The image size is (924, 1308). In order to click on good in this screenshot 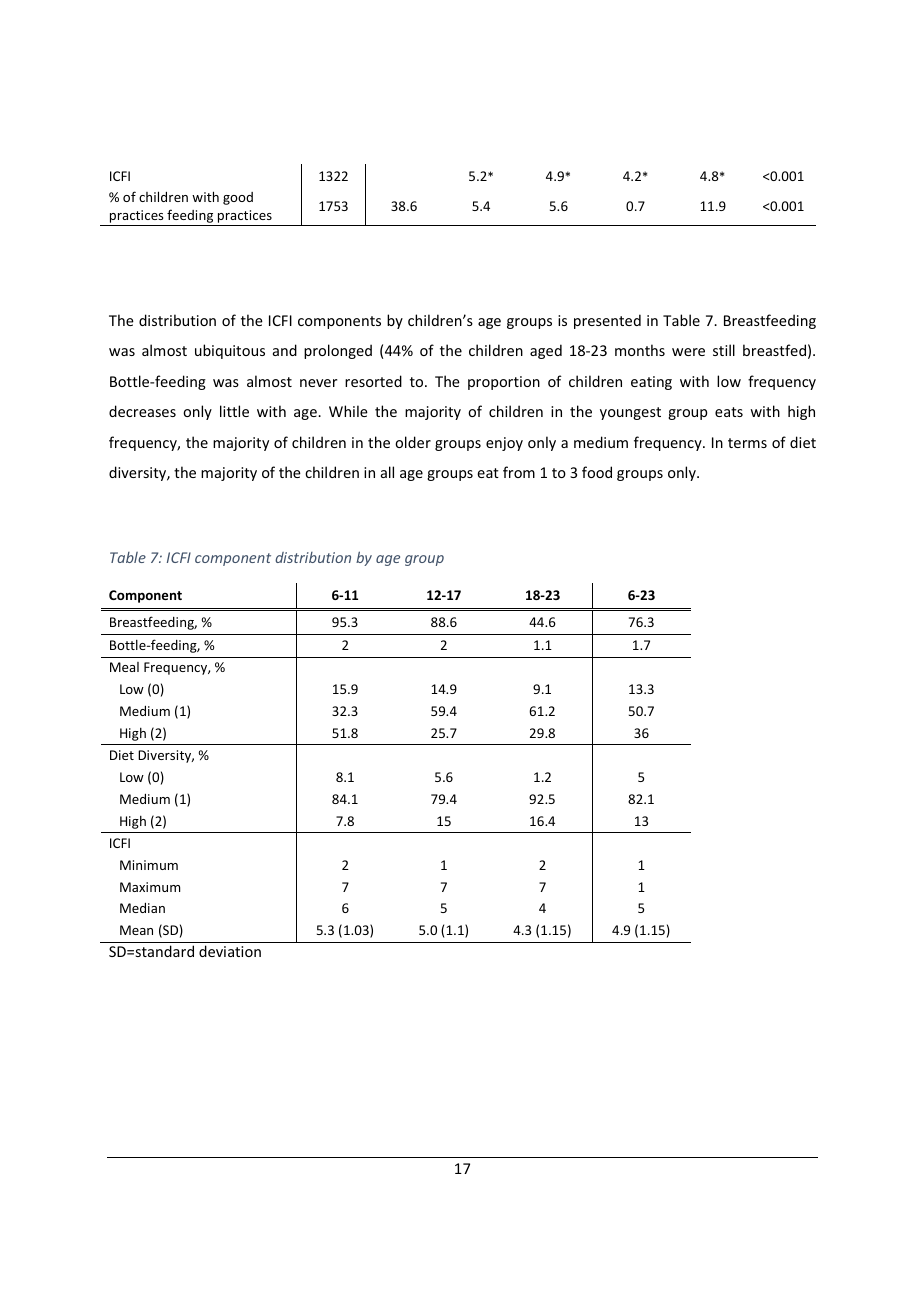, I will do `click(238, 198)`.
